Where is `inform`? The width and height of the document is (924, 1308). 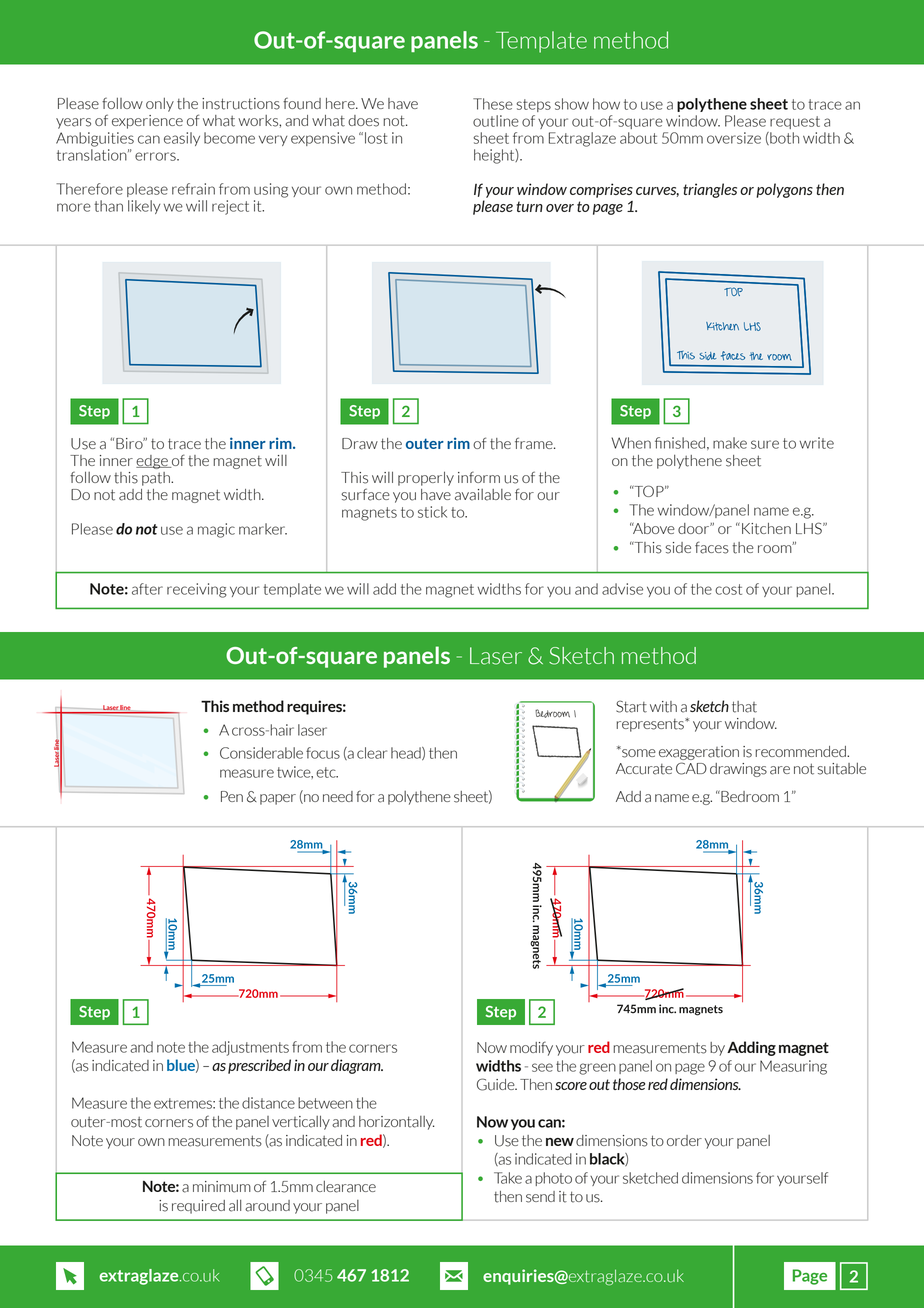 inform is located at coordinates (479, 477).
